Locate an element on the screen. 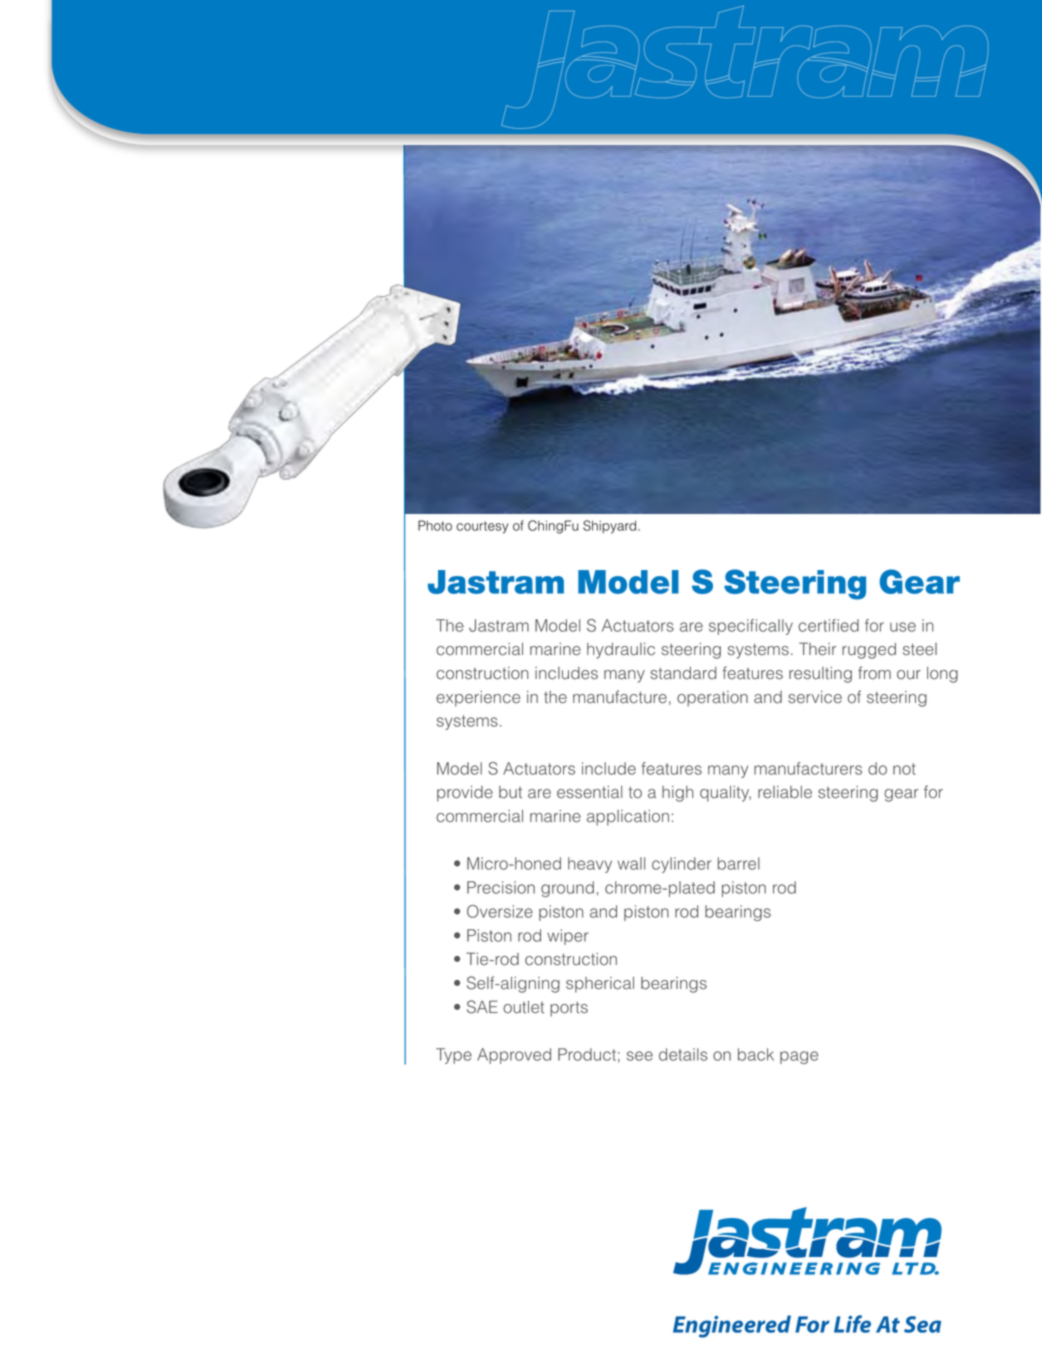 This screenshot has height=1349, width=1042. Precision is located at coordinates (501, 887).
